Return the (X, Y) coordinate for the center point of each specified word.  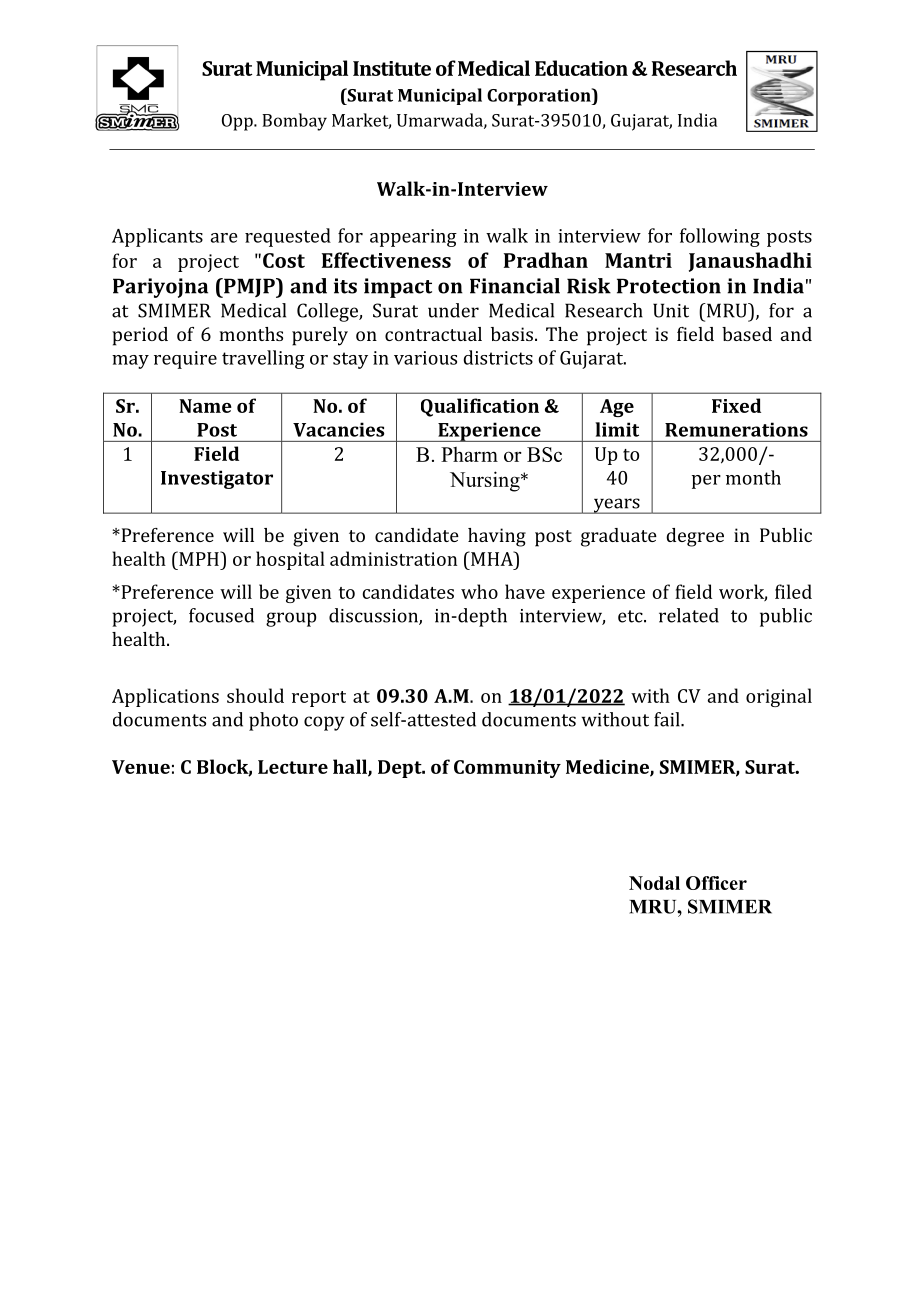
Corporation (540, 97)
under (453, 310)
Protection (669, 286)
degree (695, 537)
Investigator (217, 479)
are (224, 238)
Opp (238, 122)
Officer (716, 883)
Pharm (469, 454)
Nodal (654, 883)
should (255, 695)
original (779, 697)
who (479, 591)
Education (581, 68)
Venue (141, 767)
